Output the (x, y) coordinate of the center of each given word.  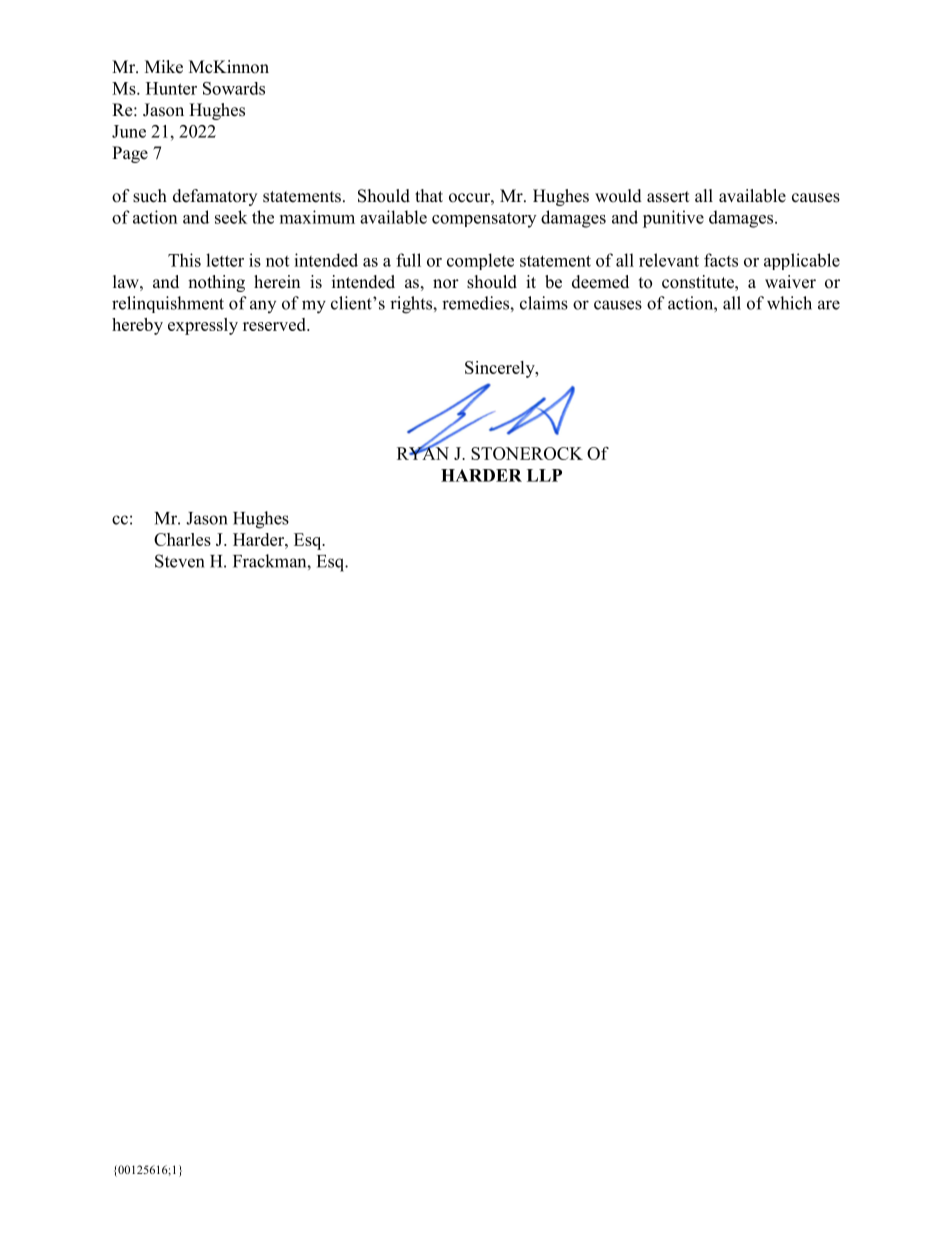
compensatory (484, 220)
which (789, 303)
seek (231, 217)
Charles (182, 539)
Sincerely (501, 369)
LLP (544, 475)
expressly (203, 326)
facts (721, 260)
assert (668, 197)
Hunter (171, 88)
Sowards (234, 88)
